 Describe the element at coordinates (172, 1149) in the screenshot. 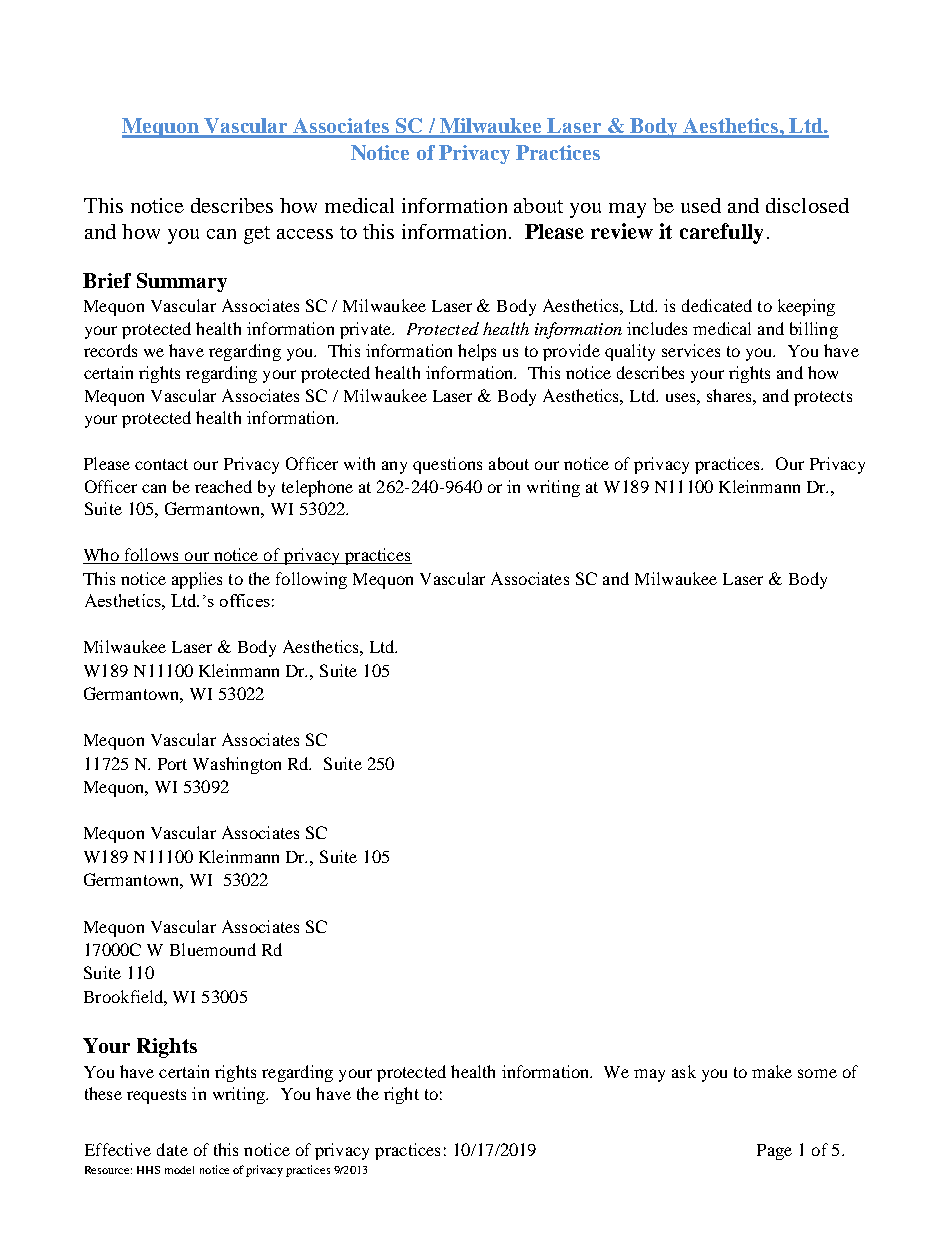

I see `date` at that location.
